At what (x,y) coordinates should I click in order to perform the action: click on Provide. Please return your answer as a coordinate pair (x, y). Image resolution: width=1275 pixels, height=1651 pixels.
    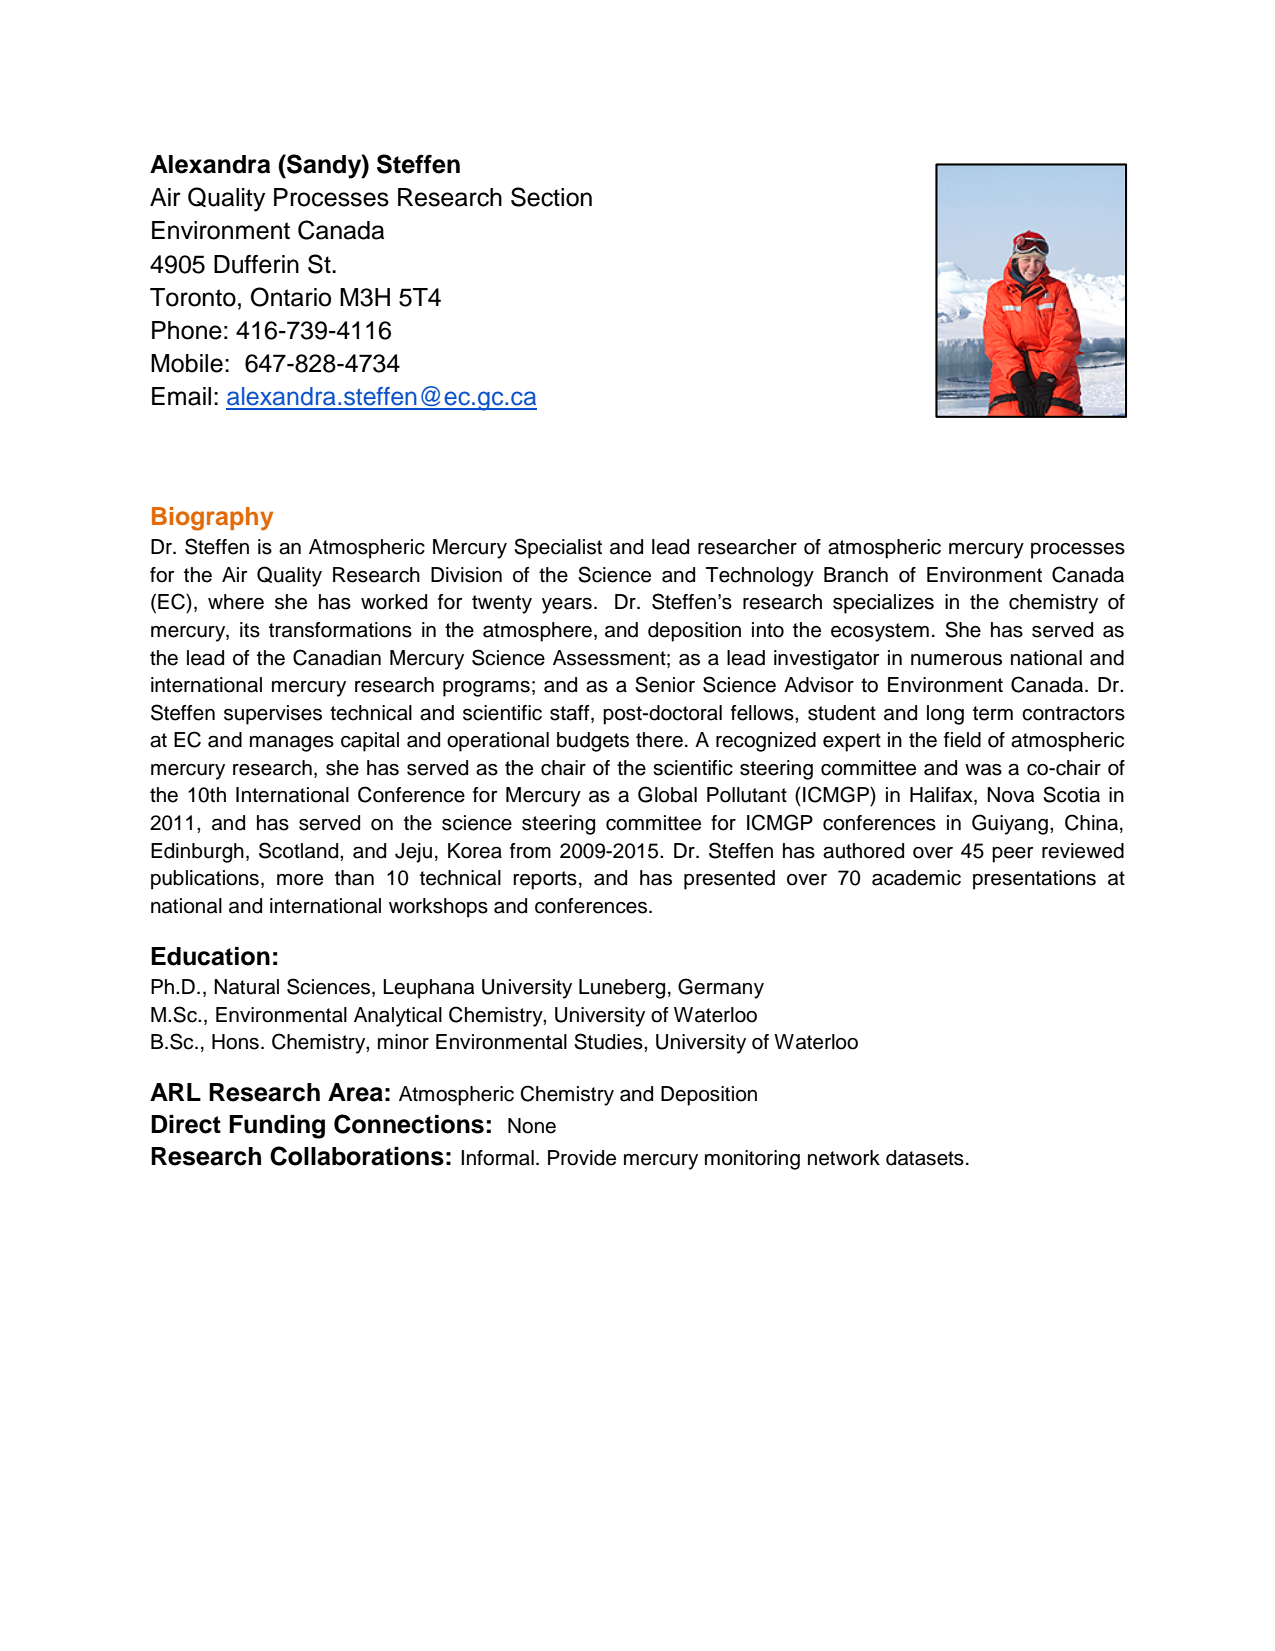
    Looking at the image, I should click on (582, 1158).
